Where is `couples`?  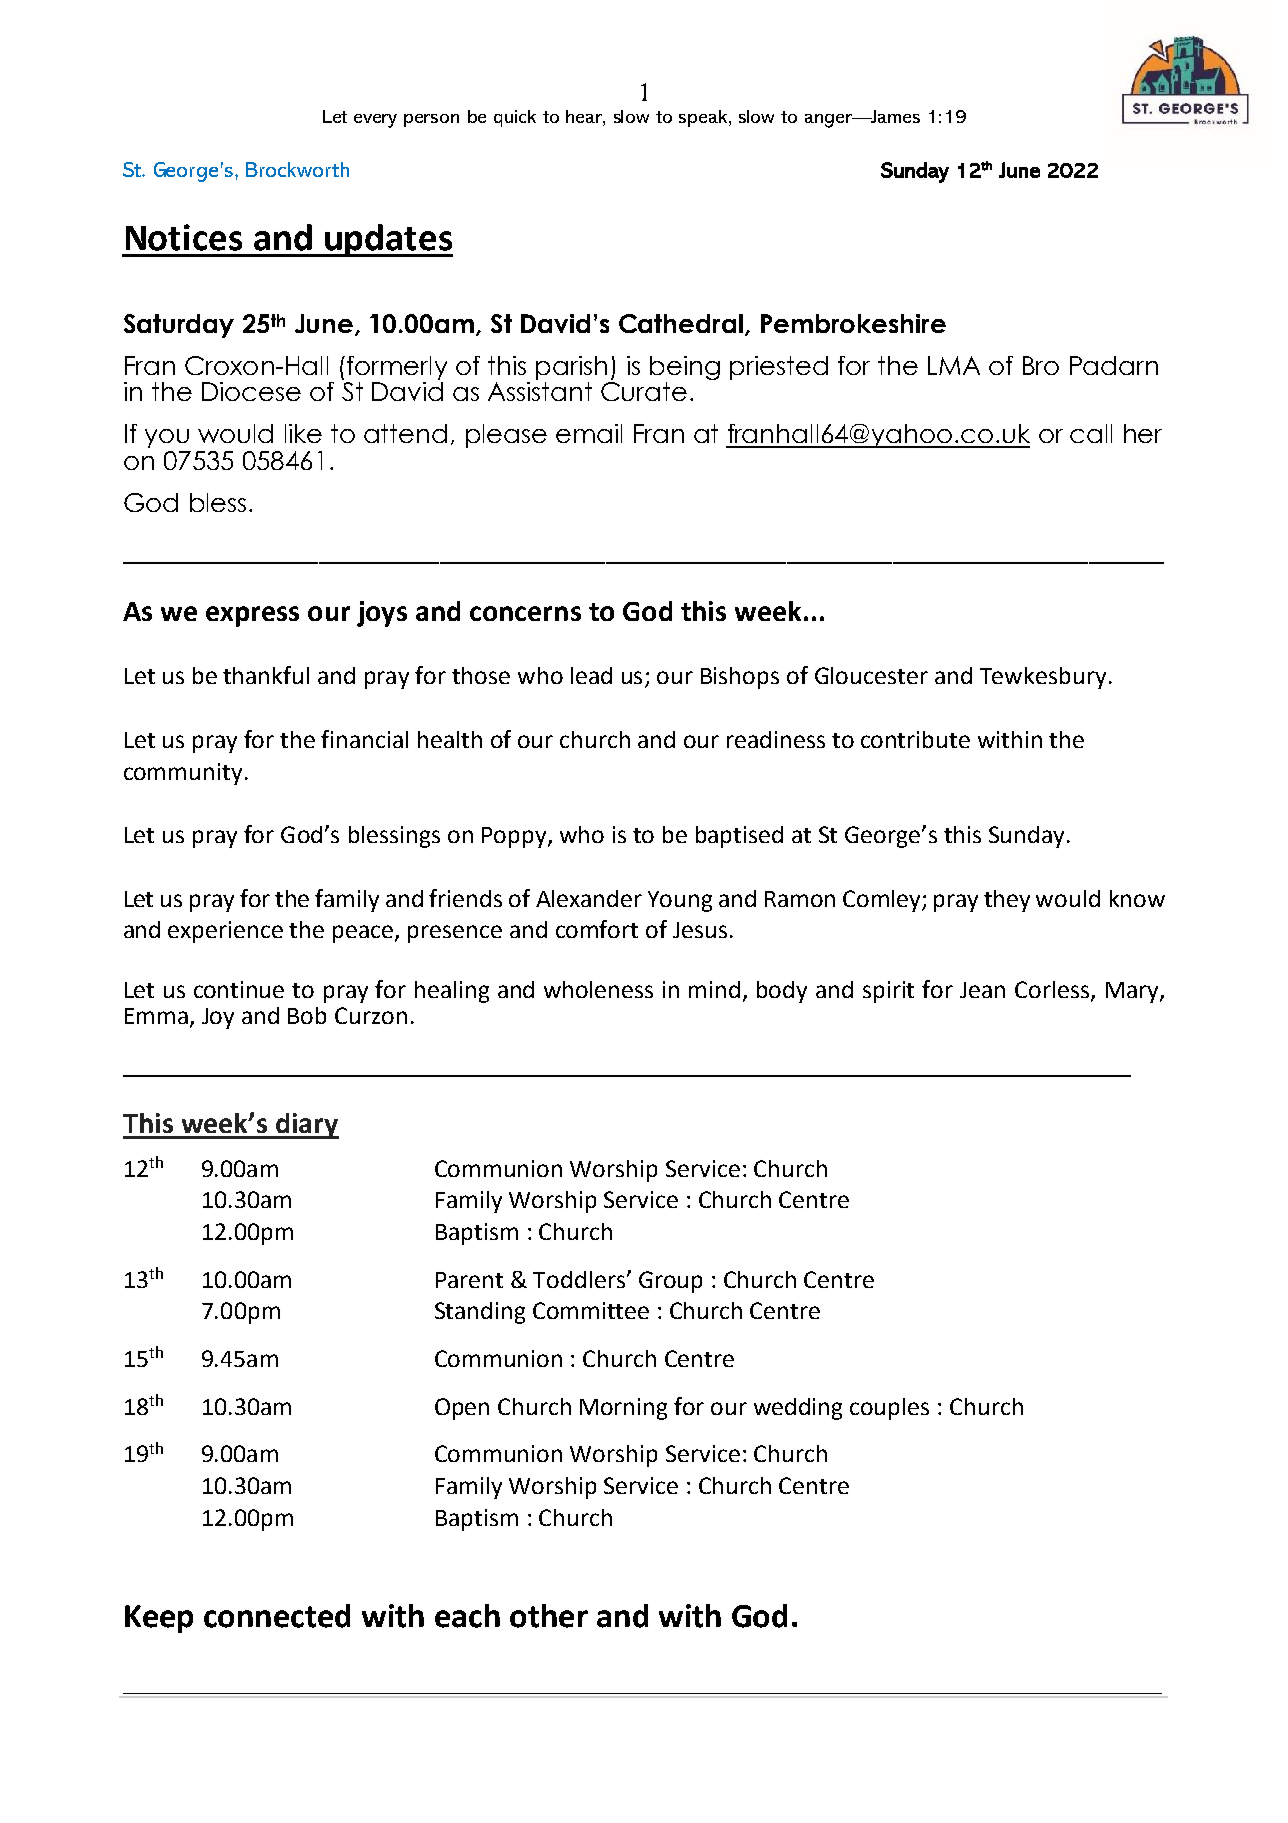
couples is located at coordinates (889, 1409).
